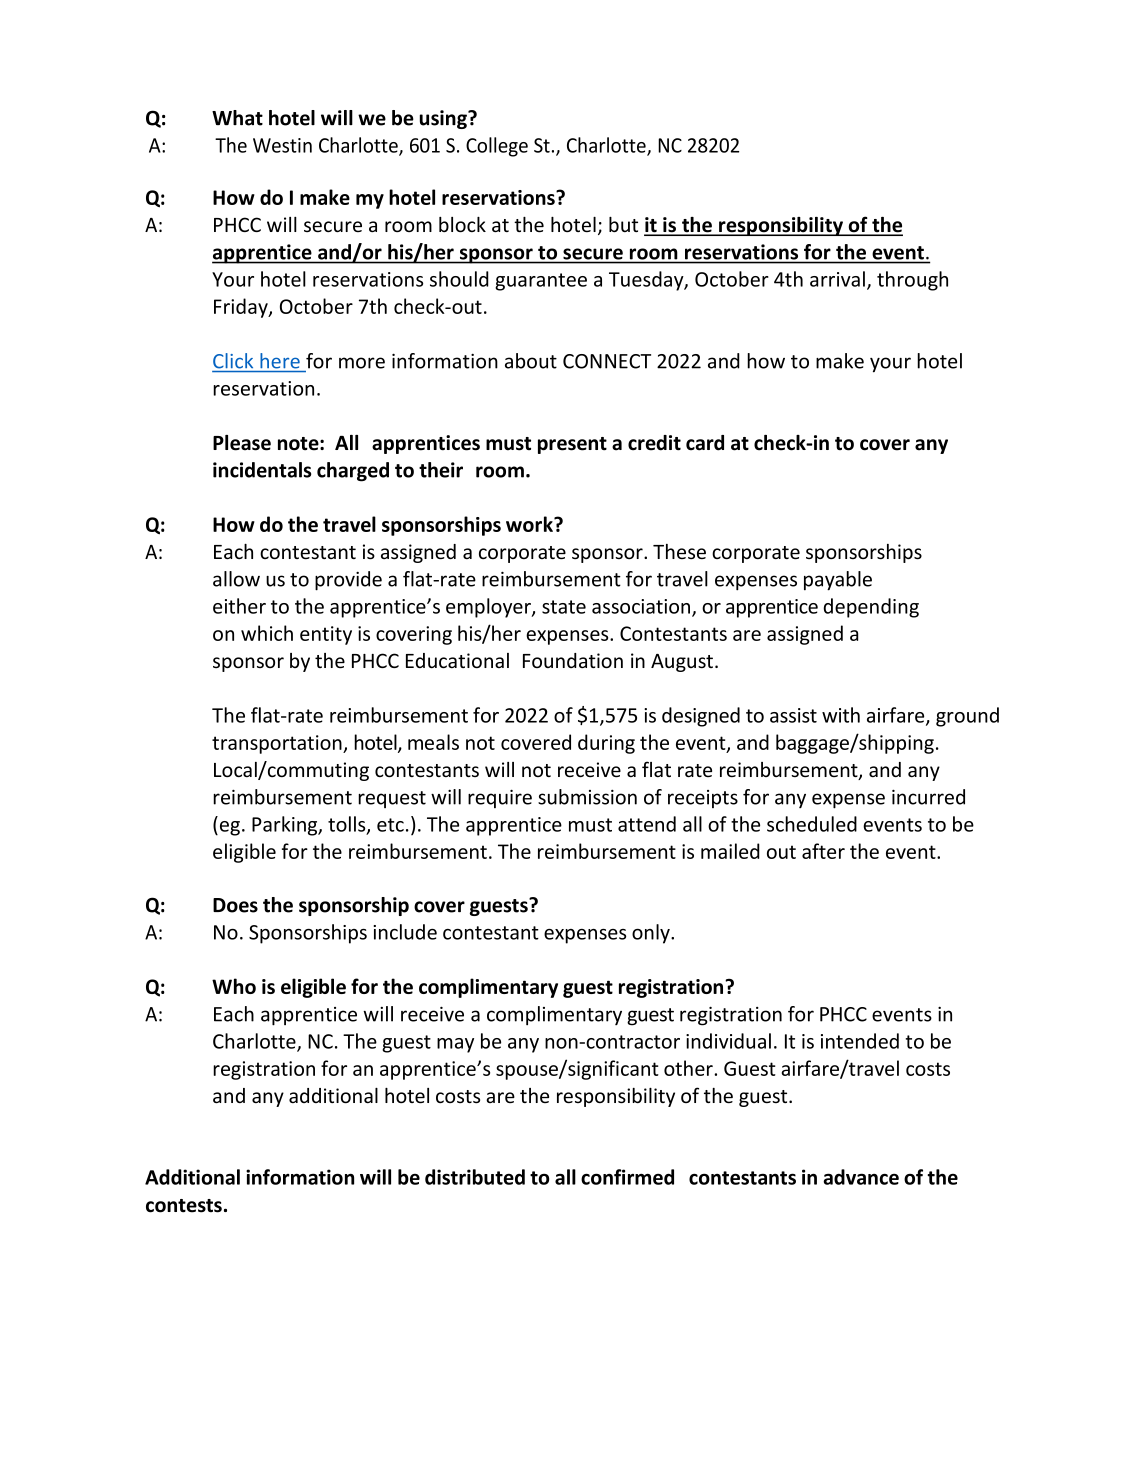 The width and height of the screenshot is (1139, 1474). What do you see at coordinates (871, 608) in the screenshot?
I see `depending` at bounding box center [871, 608].
